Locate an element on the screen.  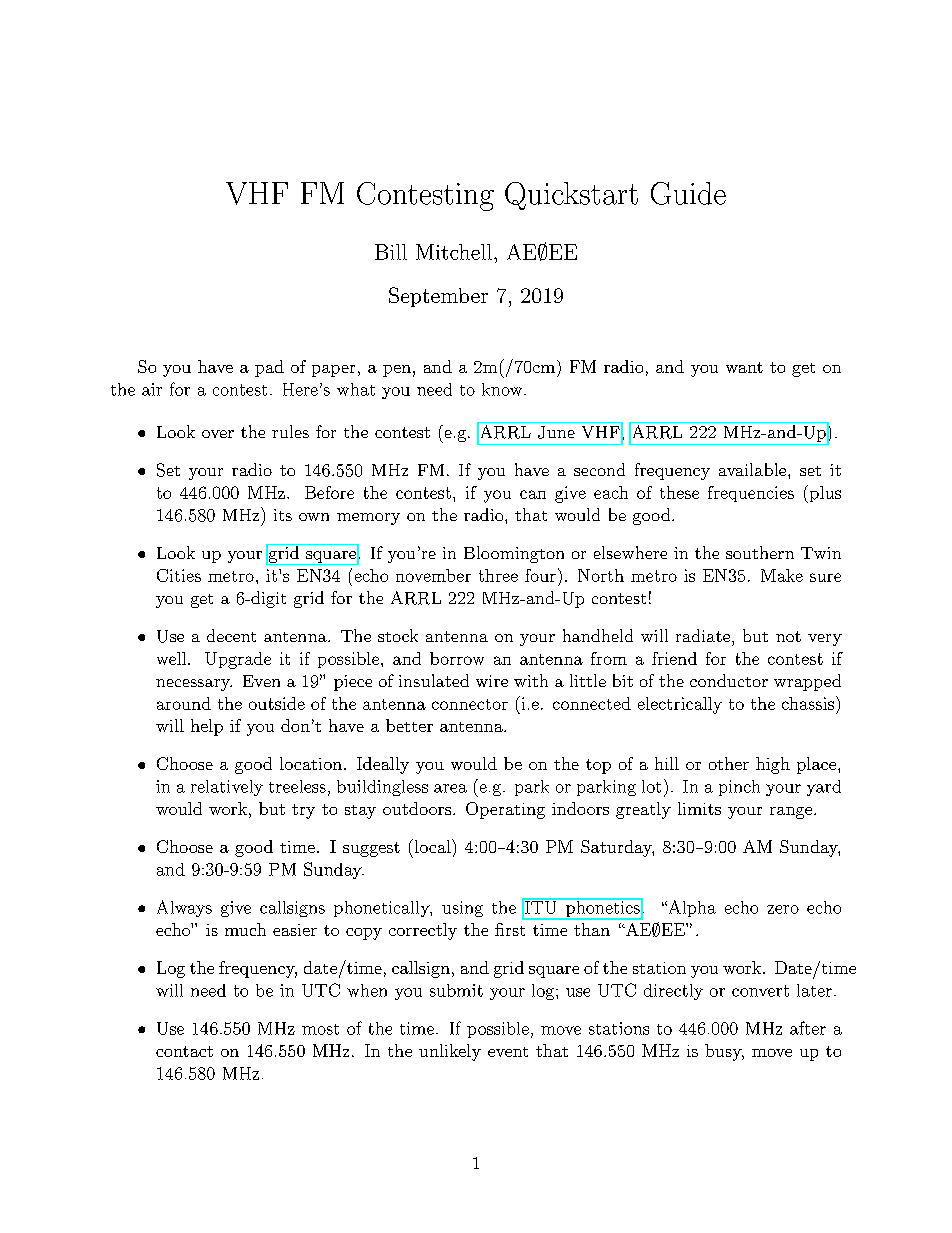
unlikely is located at coordinates (450, 1052).
